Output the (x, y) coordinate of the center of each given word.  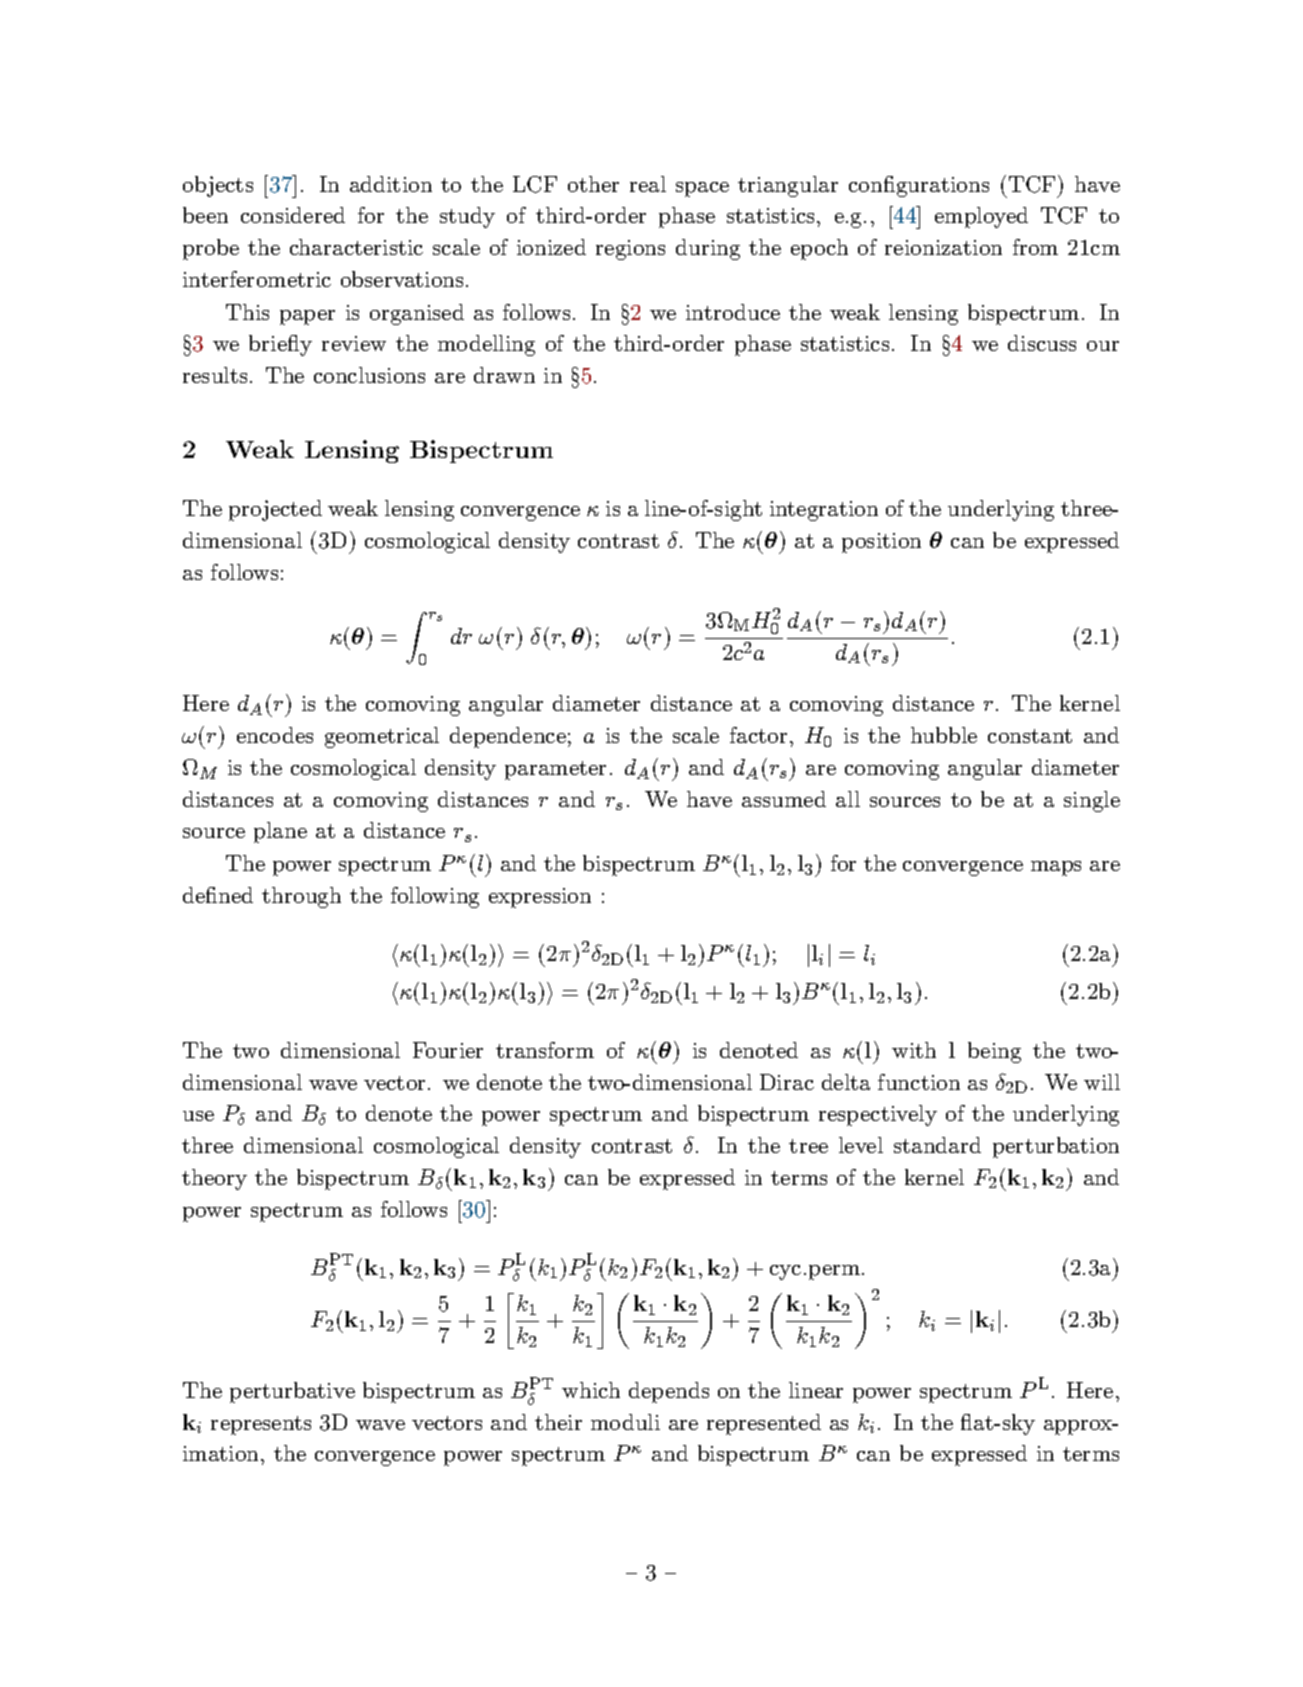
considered (293, 215)
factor (758, 735)
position (881, 543)
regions (630, 250)
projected (275, 510)
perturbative (292, 1392)
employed (981, 217)
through (301, 897)
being (994, 1052)
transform (545, 1050)
